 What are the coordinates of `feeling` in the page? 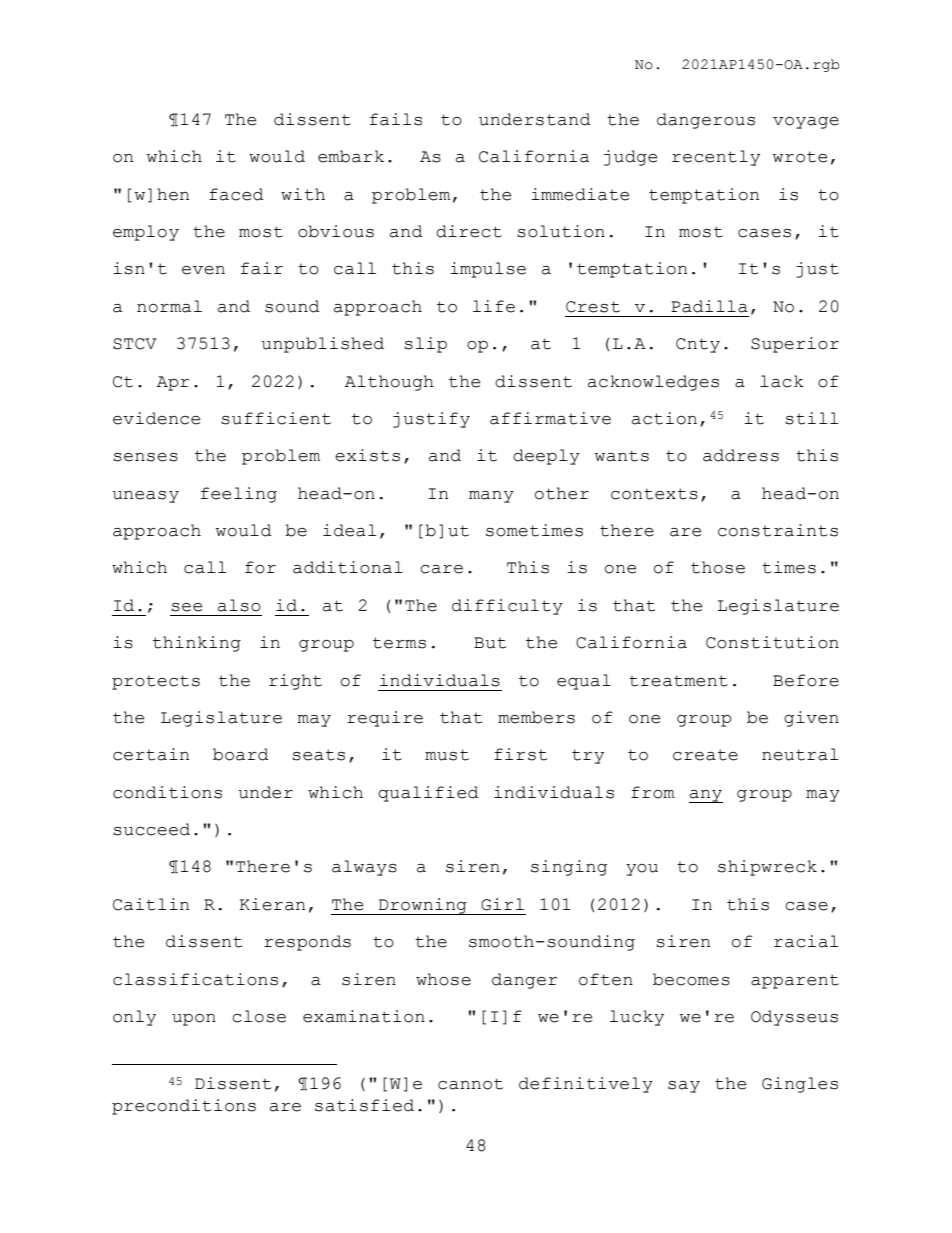 It's located at (239, 495).
